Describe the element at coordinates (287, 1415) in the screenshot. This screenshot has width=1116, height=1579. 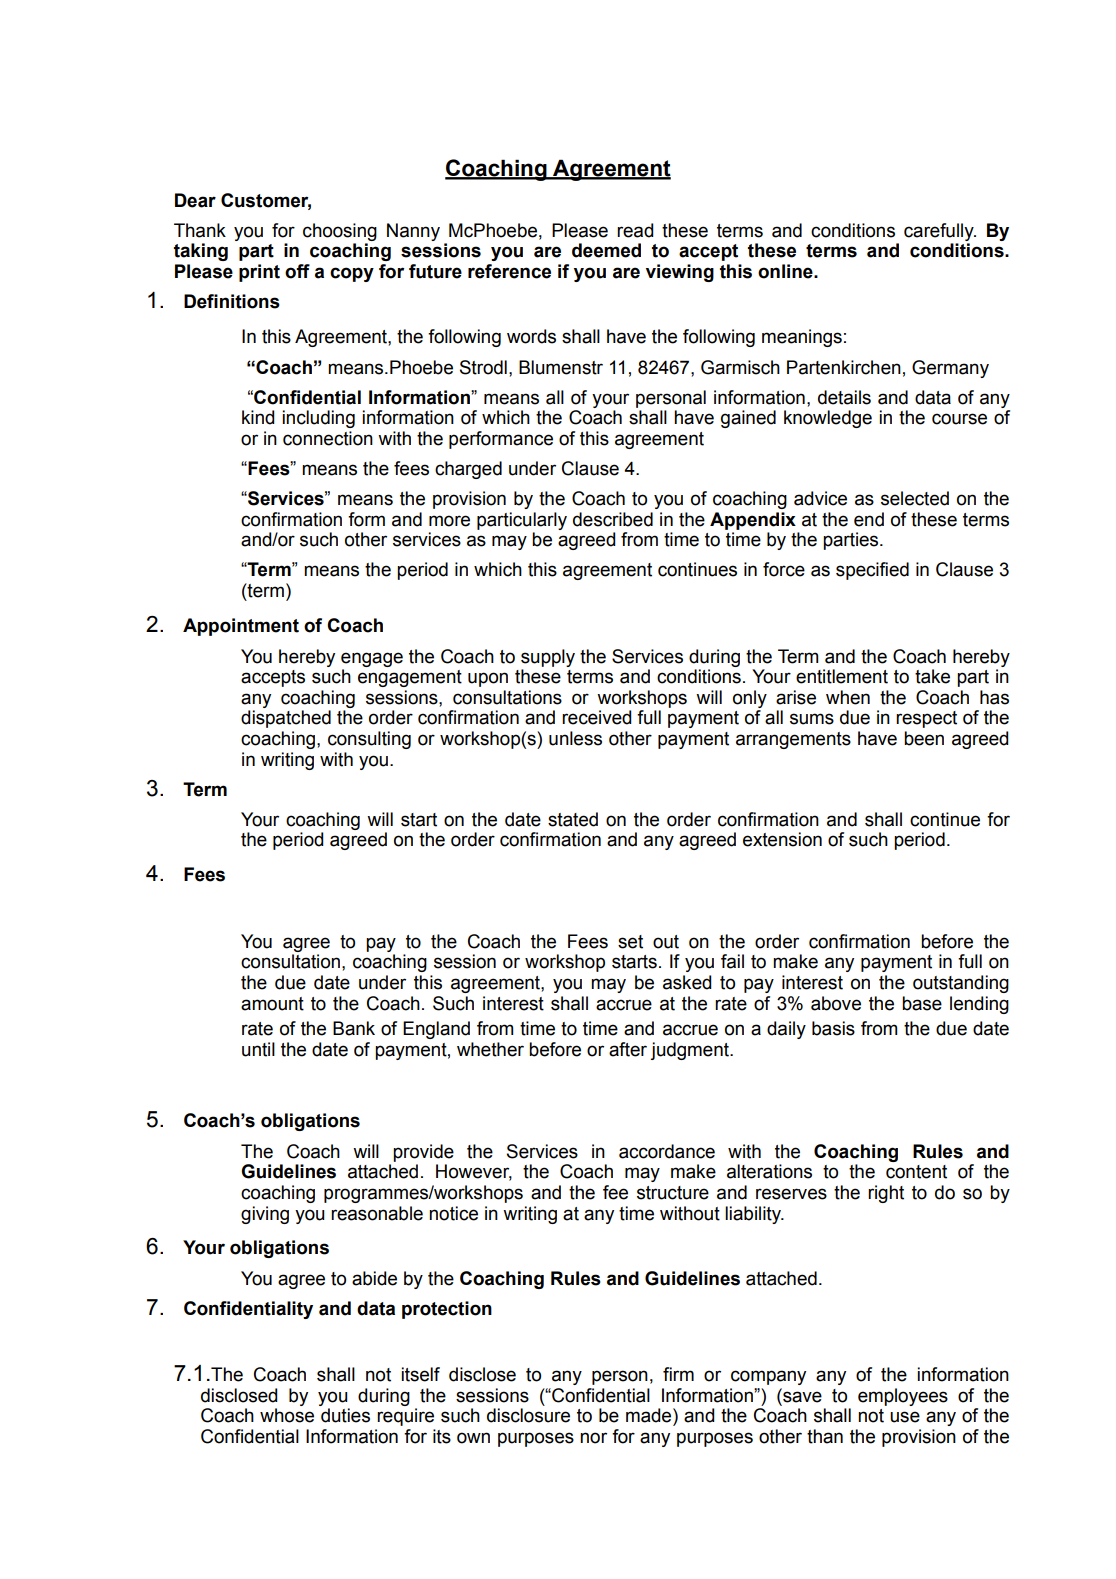
I see `whose` at that location.
